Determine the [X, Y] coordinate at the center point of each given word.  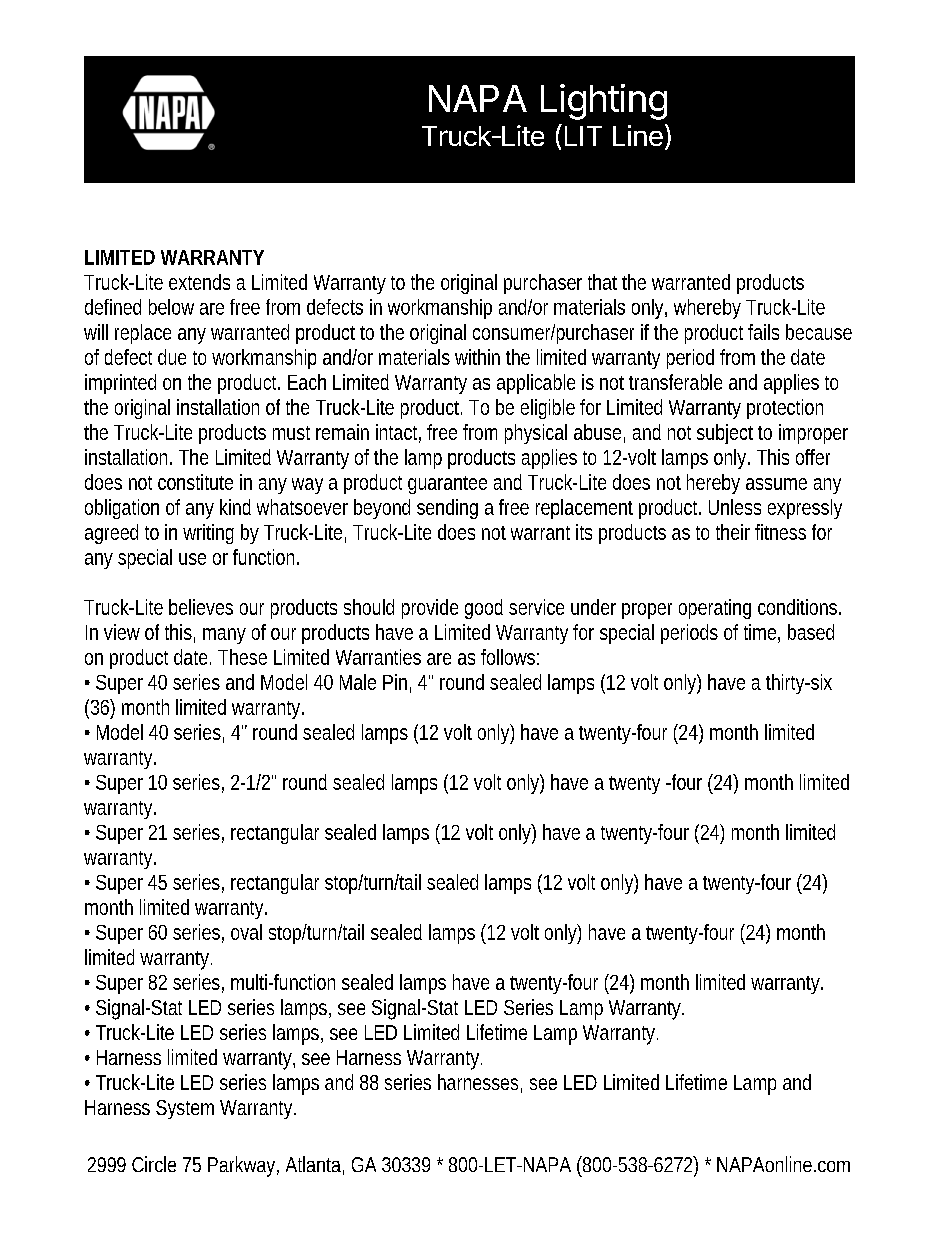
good [484, 609]
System [185, 1109]
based [811, 632]
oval [246, 932]
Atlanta [313, 1164]
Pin [395, 682]
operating [715, 609]
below [171, 307]
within [477, 357]
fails [763, 332]
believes [201, 607]
